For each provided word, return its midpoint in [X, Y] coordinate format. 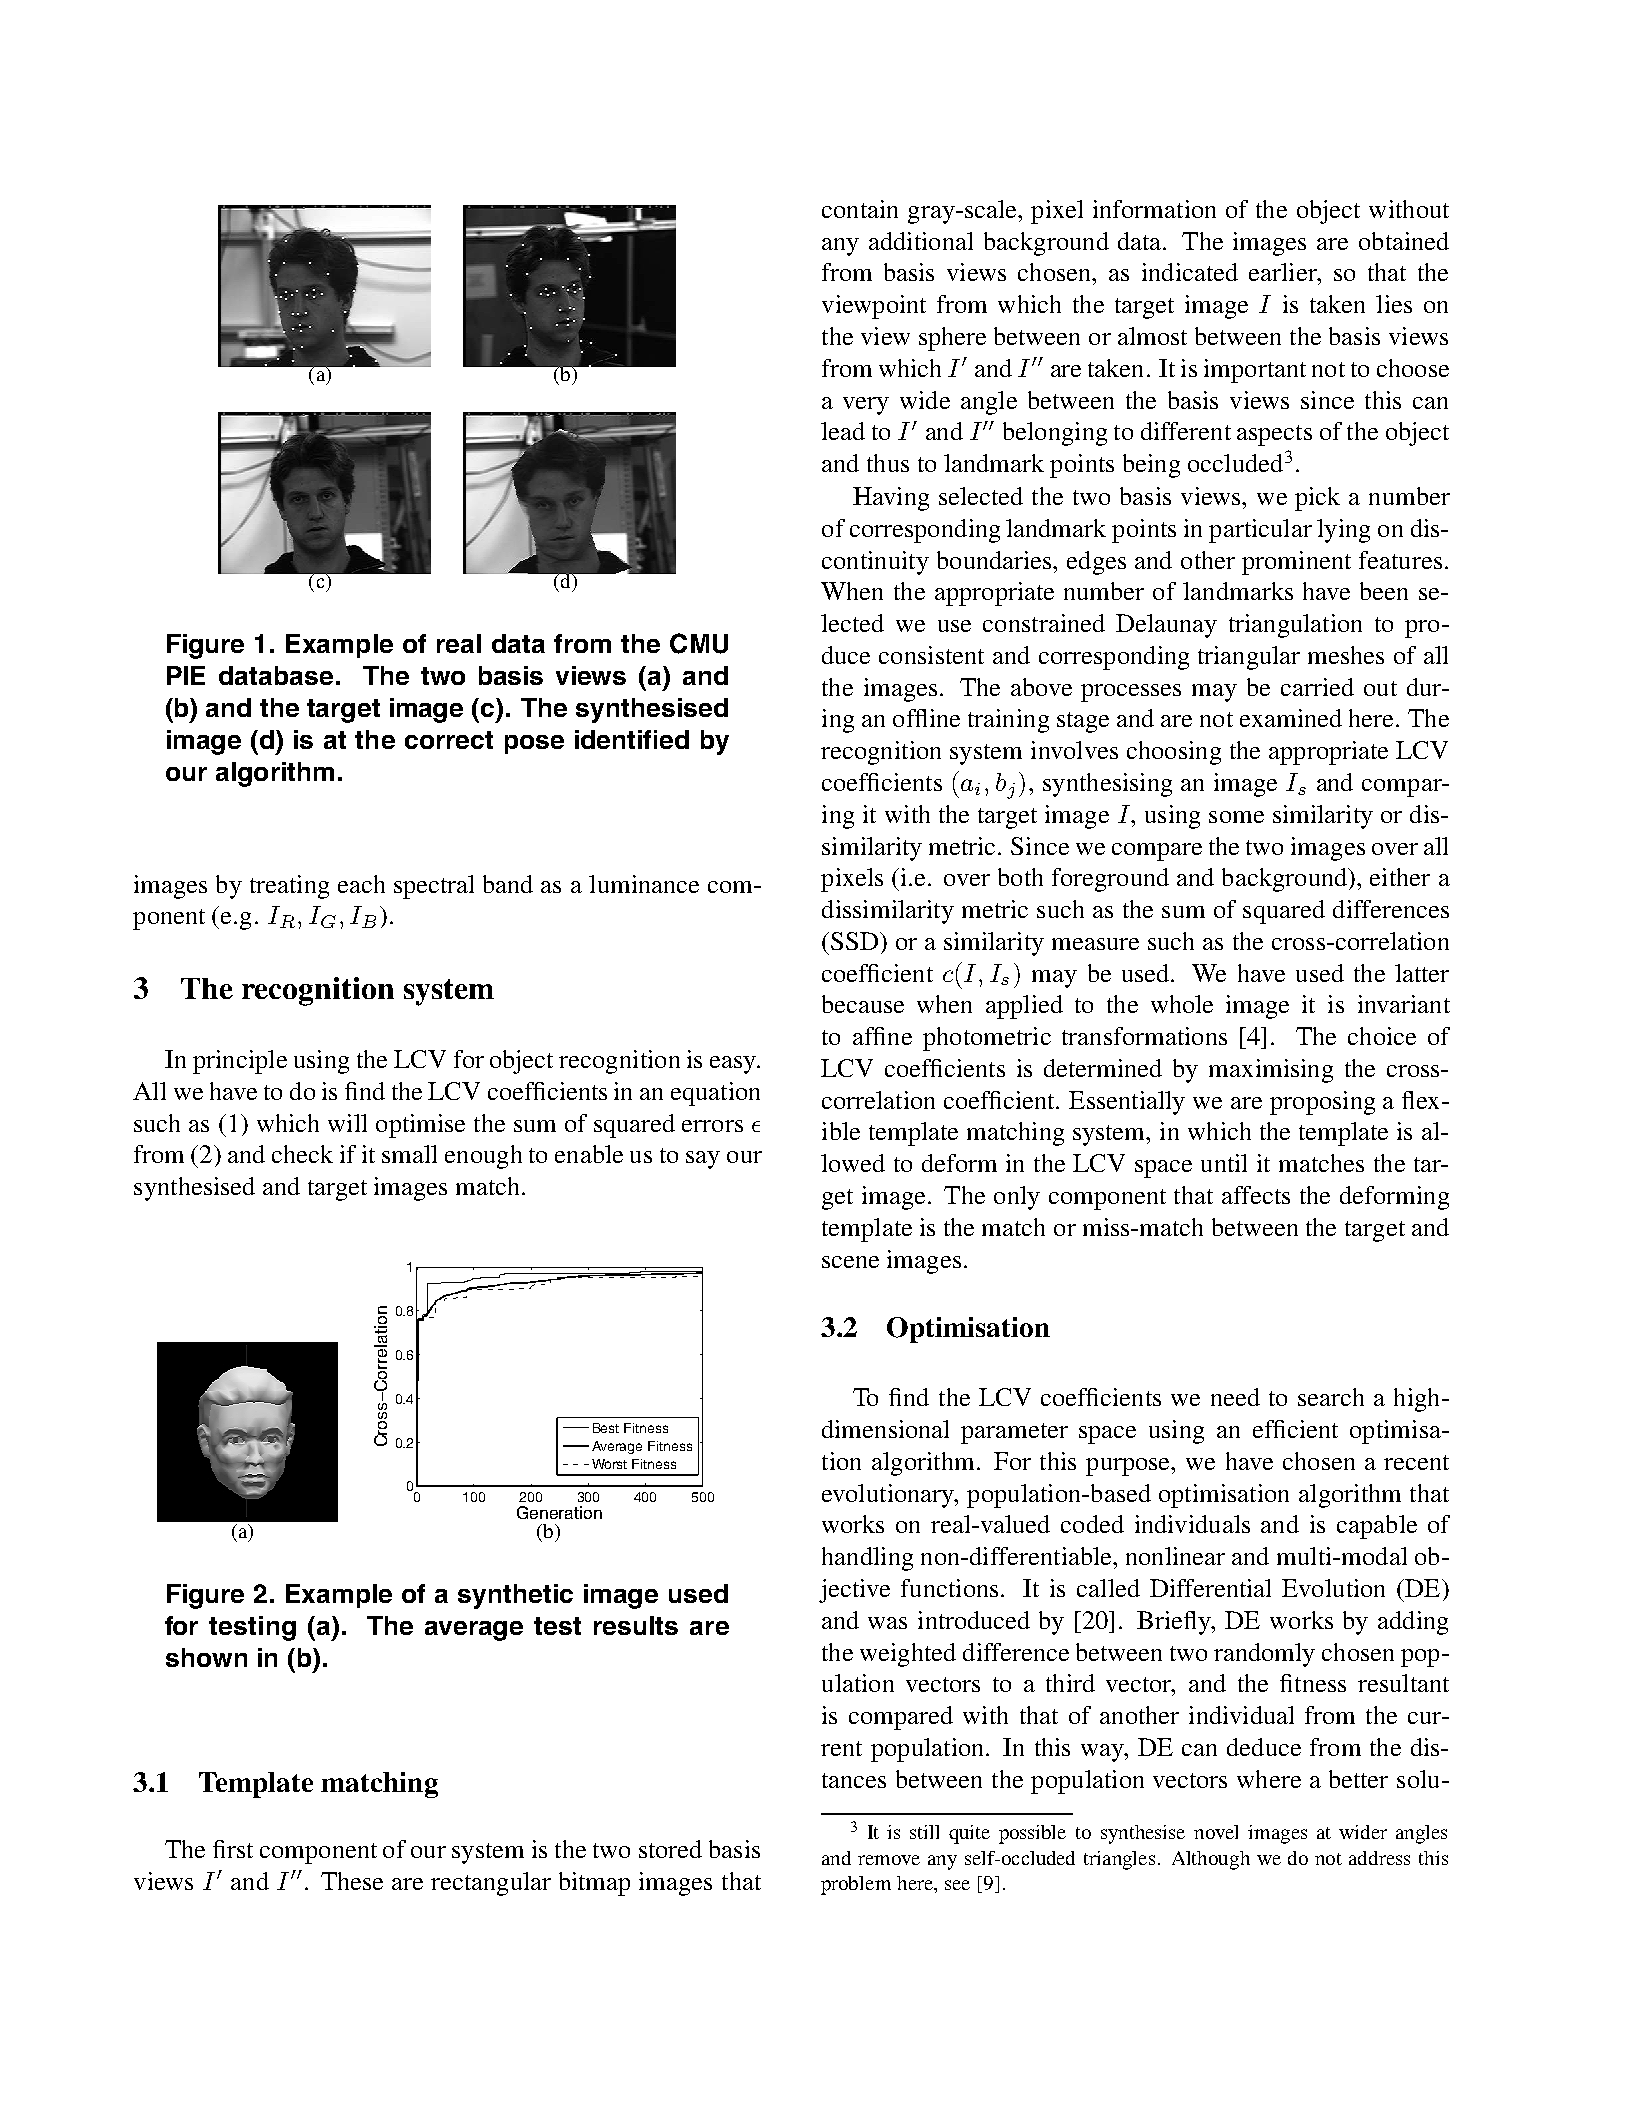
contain [860, 209]
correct [449, 740]
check [302, 1154]
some [1236, 817]
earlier [1284, 272]
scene [850, 1262]
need [1235, 1397]
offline [926, 718]
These [352, 1881]
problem [856, 1885]
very [866, 406]
